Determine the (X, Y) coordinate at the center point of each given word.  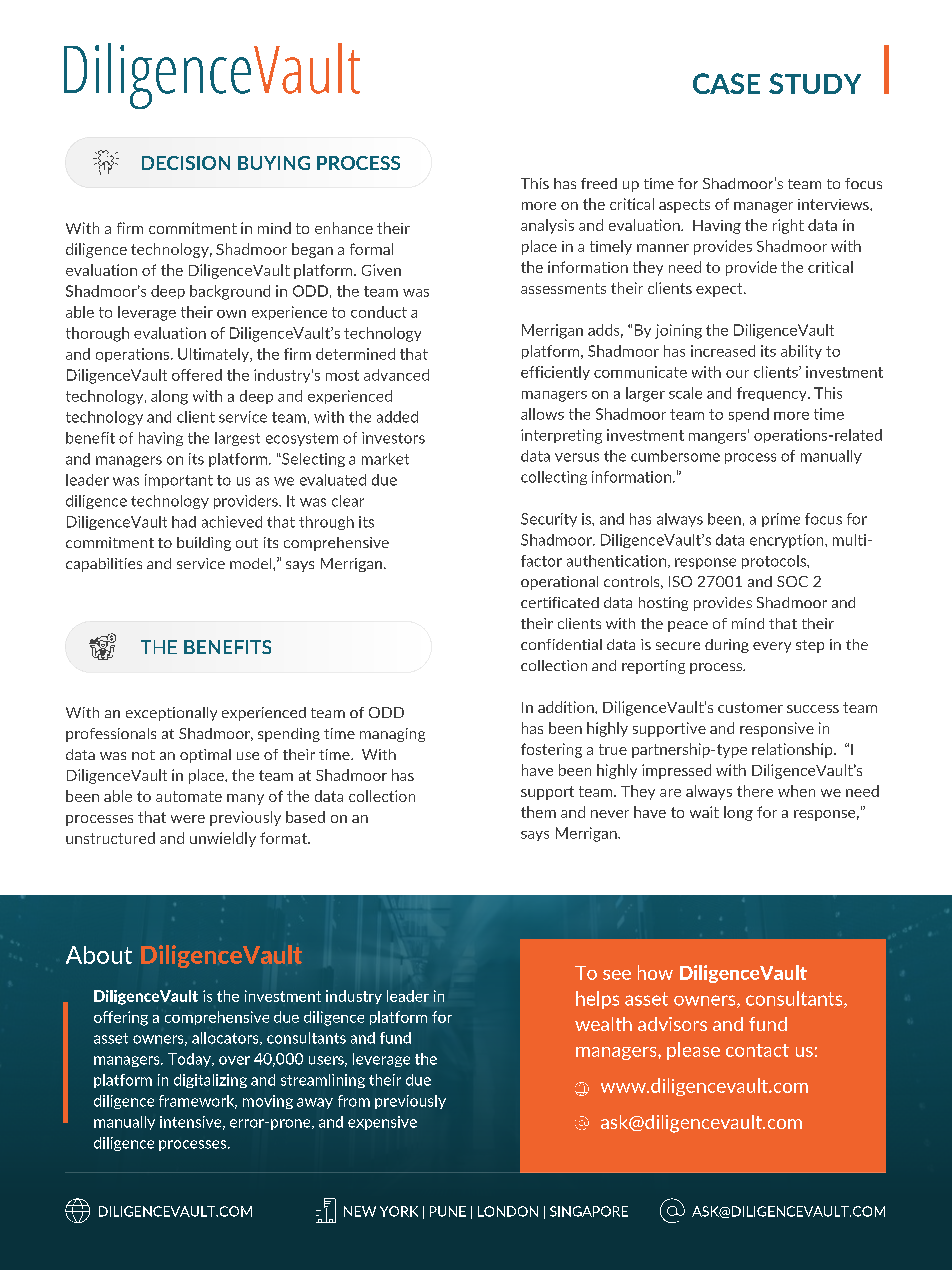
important (179, 481)
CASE (726, 83)
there (755, 791)
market (385, 459)
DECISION (186, 163)
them (538, 812)
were (188, 819)
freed (599, 183)
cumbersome (675, 456)
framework (198, 1102)
